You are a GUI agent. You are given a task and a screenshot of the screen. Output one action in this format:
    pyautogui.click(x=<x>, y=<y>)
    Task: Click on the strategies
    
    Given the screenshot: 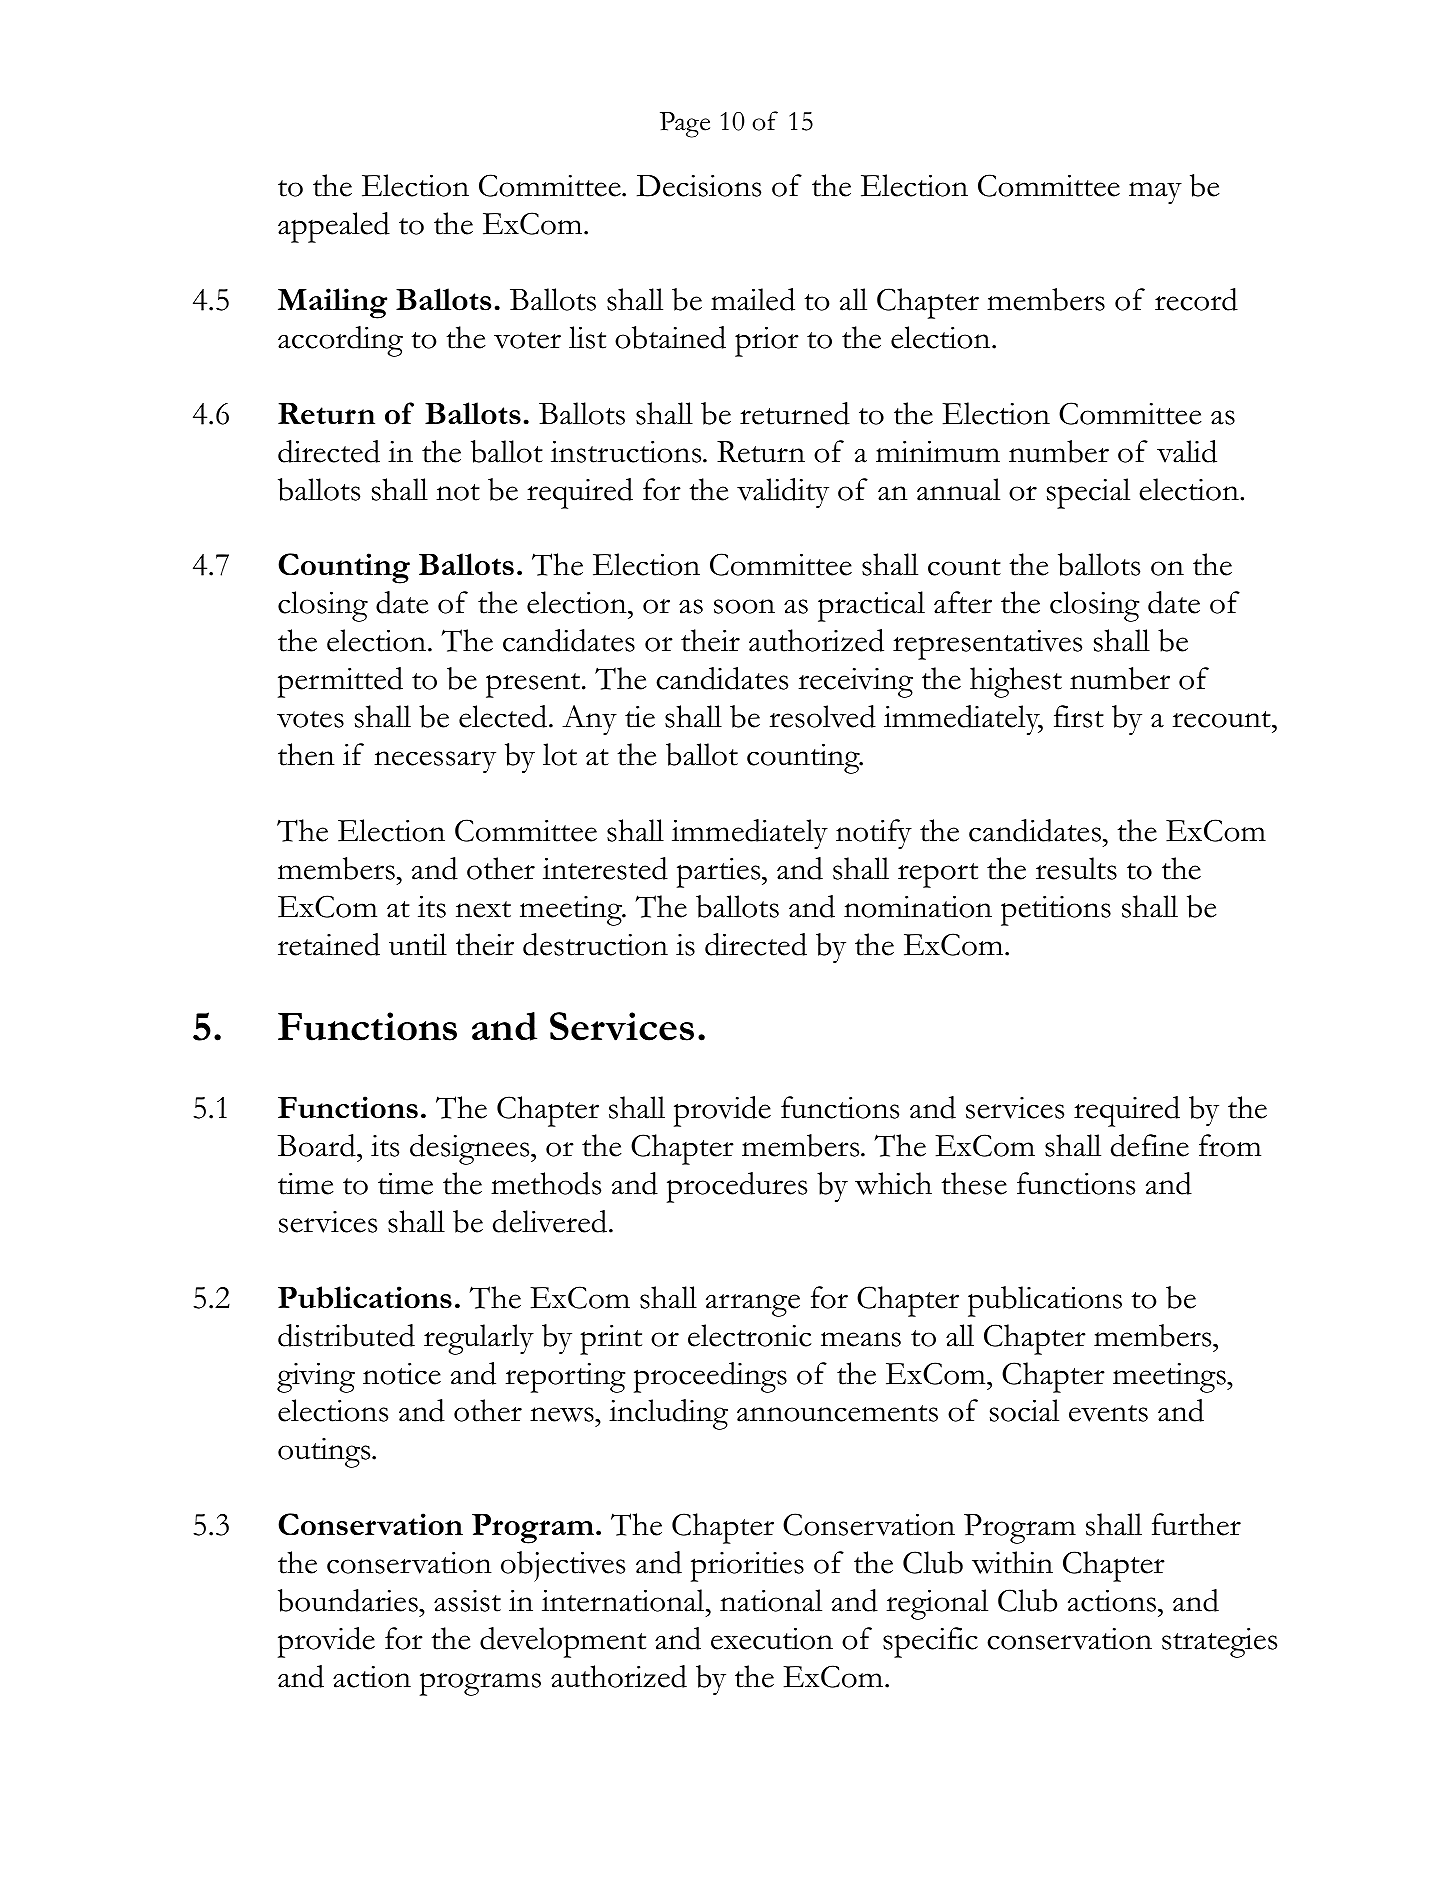 What is the action you would take?
    pyautogui.click(x=1219, y=1643)
